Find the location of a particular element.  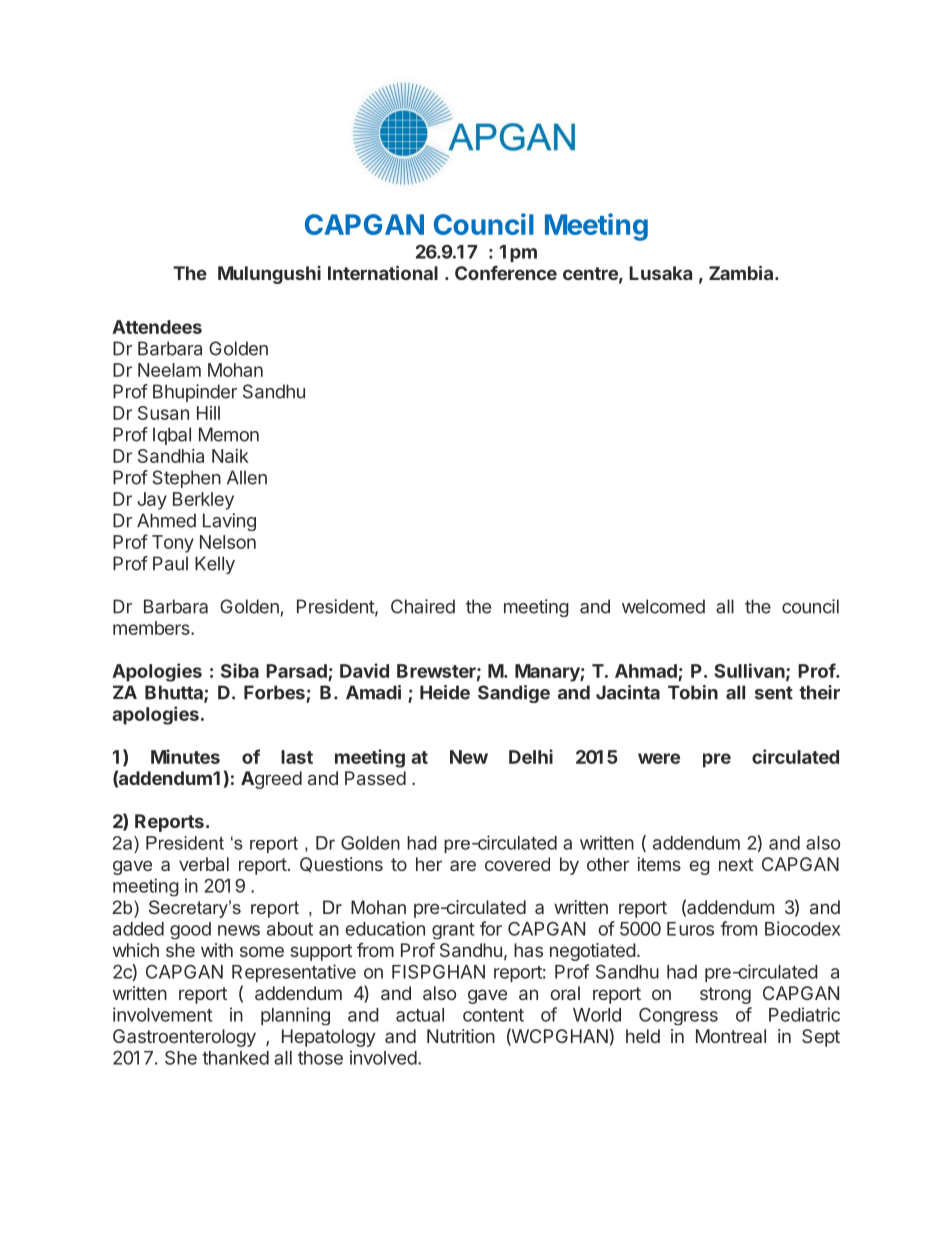

Allen is located at coordinates (247, 477).
